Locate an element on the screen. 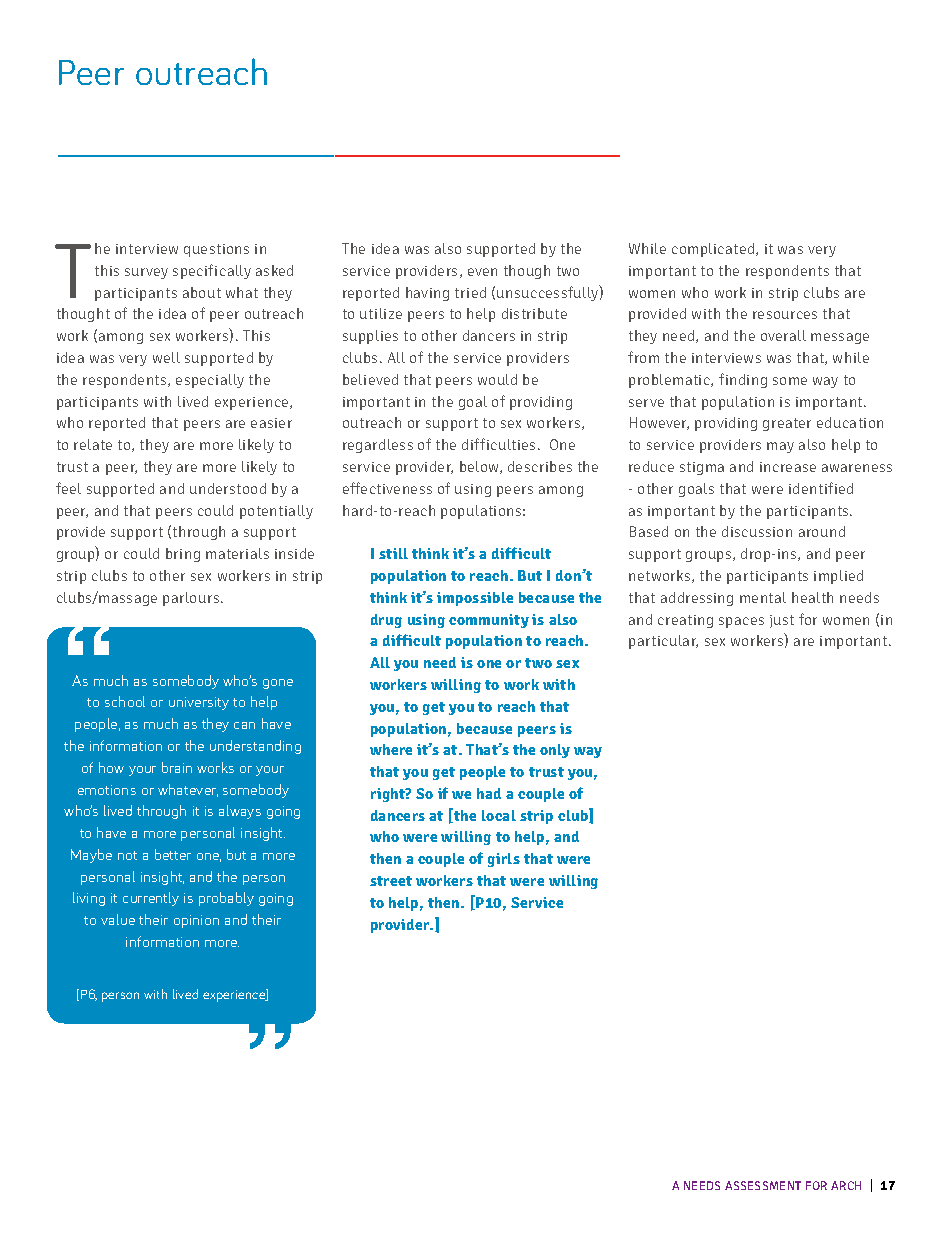 Image resolution: width=952 pixels, height=1233 pixels. survey is located at coordinates (146, 273).
